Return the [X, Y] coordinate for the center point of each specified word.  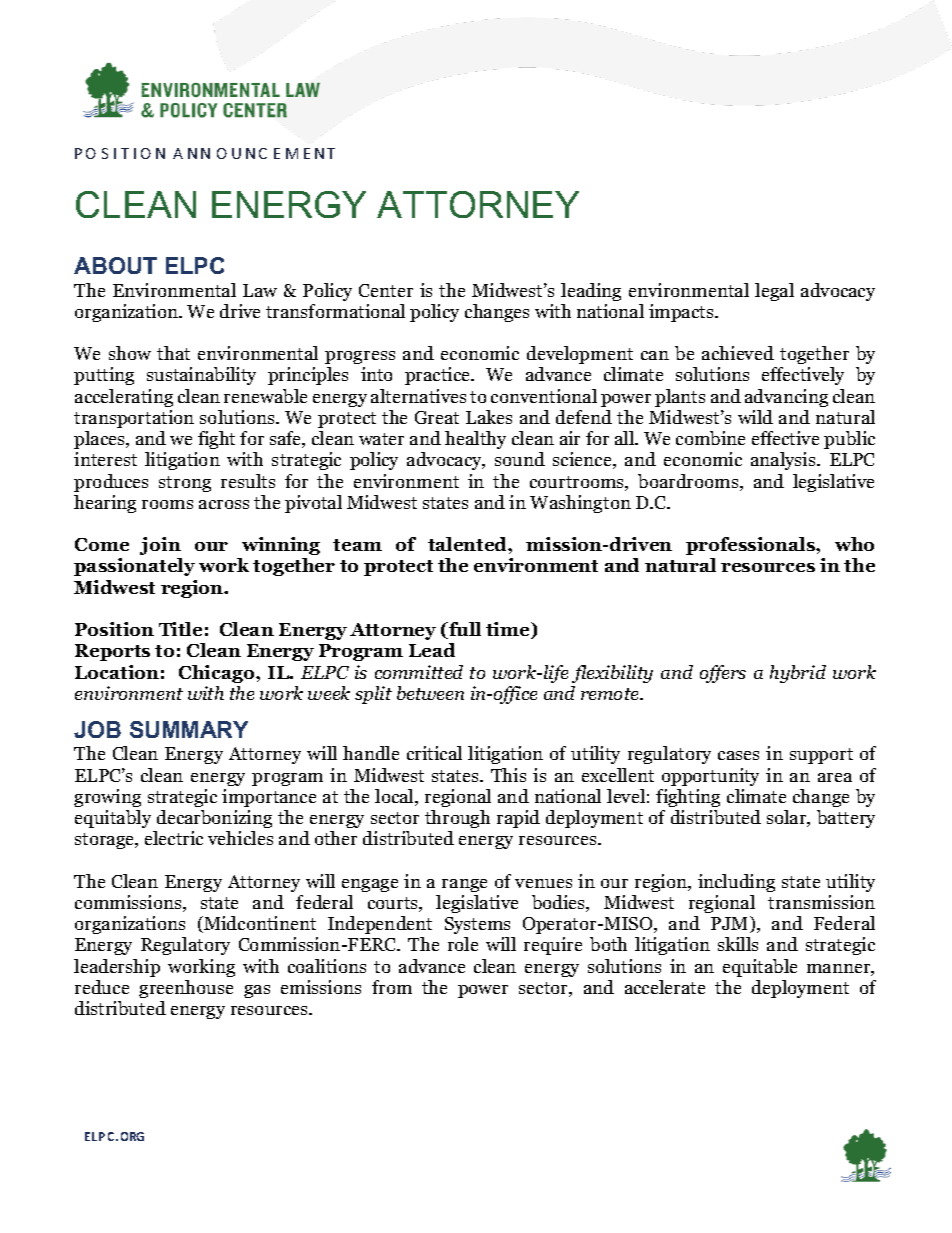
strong [185, 484]
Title [180, 629]
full [464, 630]
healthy [475, 440]
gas [257, 991]
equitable [760, 968]
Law [260, 290]
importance [269, 798]
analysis [784, 461]
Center [386, 290]
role [463, 944]
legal [774, 292]
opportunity [710, 777]
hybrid [798, 674]
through [457, 819]
